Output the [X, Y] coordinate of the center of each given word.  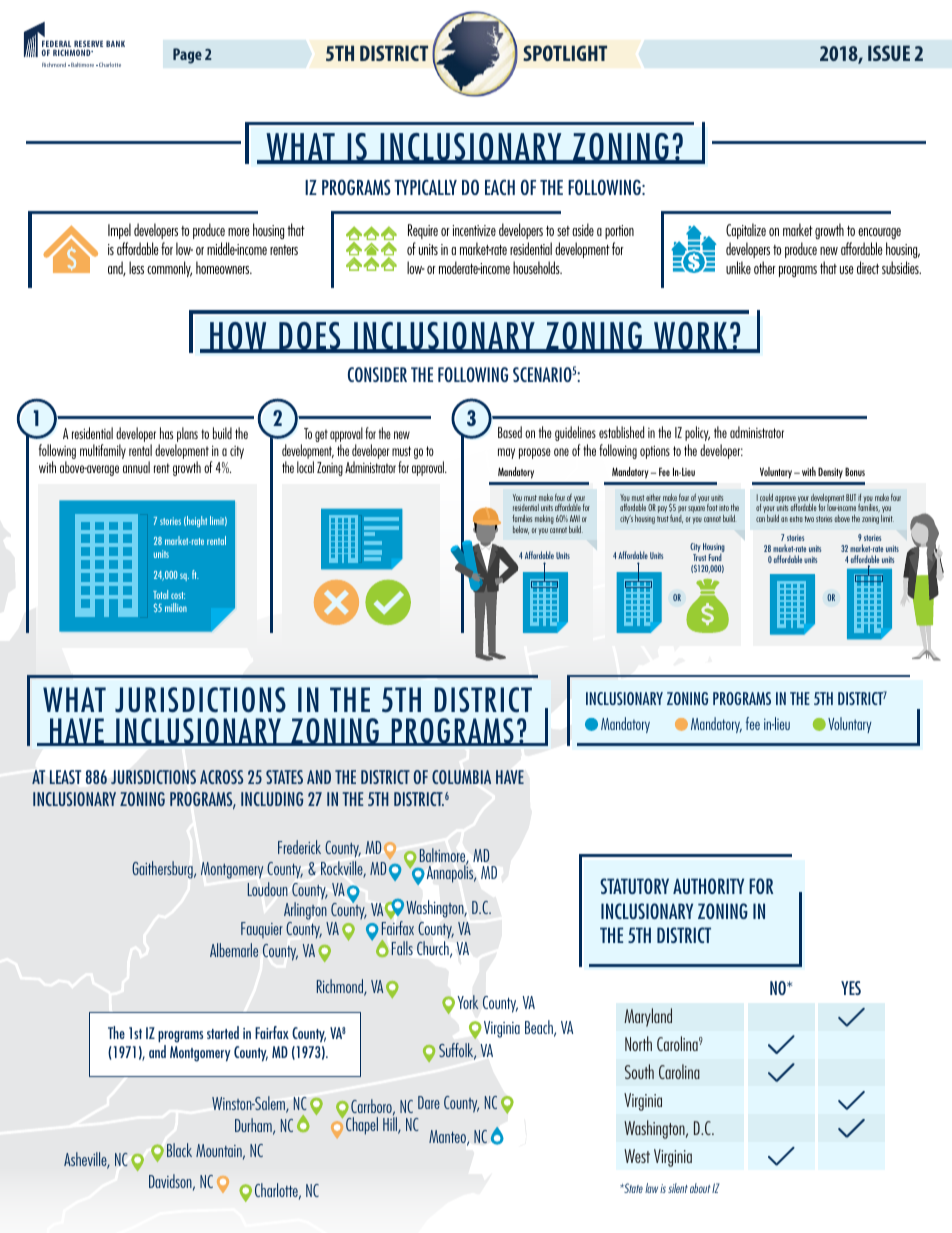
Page [187, 56]
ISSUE [889, 53]
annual [136, 467]
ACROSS [221, 777]
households [537, 267]
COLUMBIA [461, 777]
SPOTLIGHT [565, 53]
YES [851, 988]
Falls [402, 948]
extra [796, 519]
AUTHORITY [708, 886]
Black [179, 1150]
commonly [169, 269]
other [765, 267]
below [521, 530]
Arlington [306, 912]
